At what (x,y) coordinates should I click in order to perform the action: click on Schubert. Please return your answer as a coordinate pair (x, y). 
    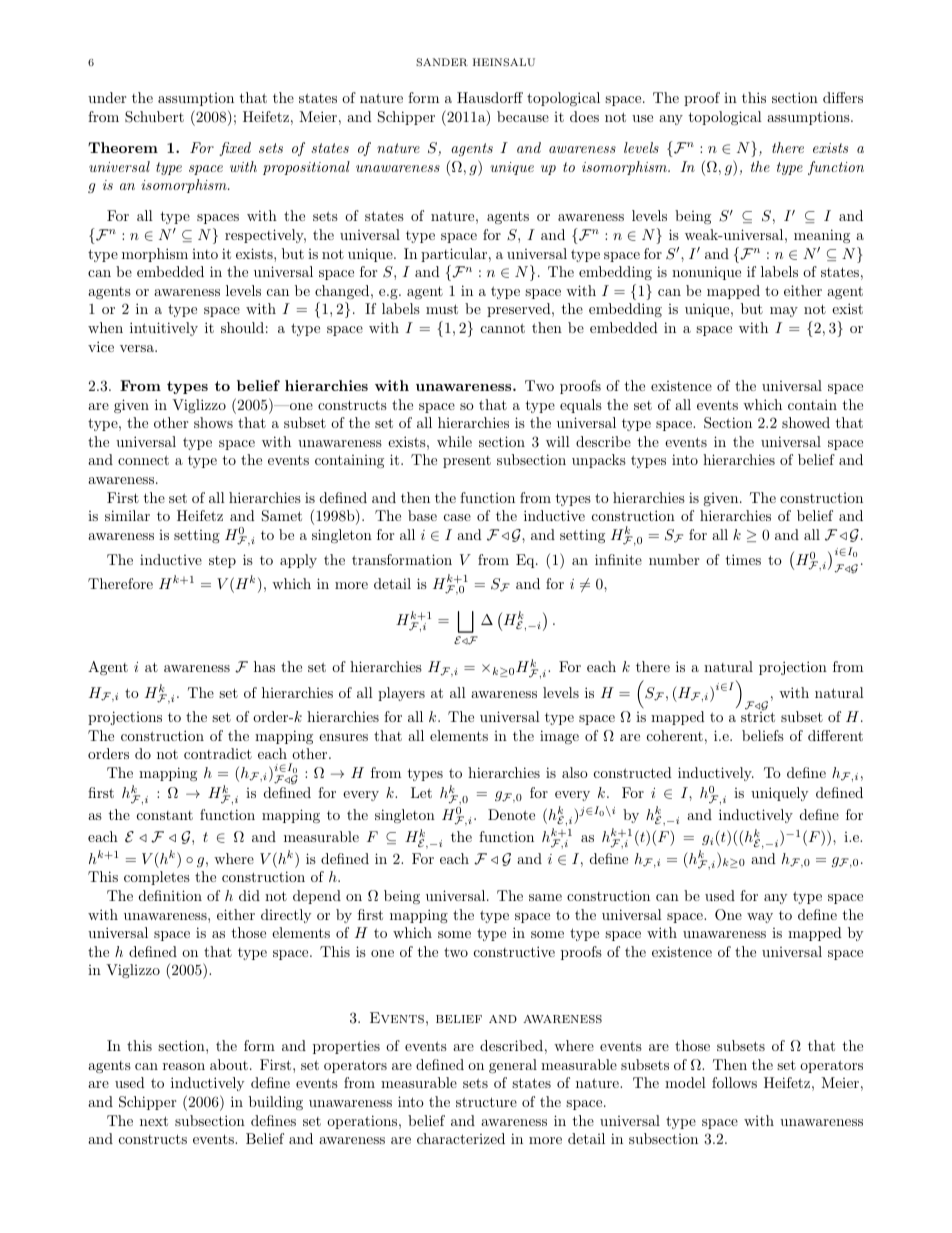
    Looking at the image, I should click on (154, 117).
